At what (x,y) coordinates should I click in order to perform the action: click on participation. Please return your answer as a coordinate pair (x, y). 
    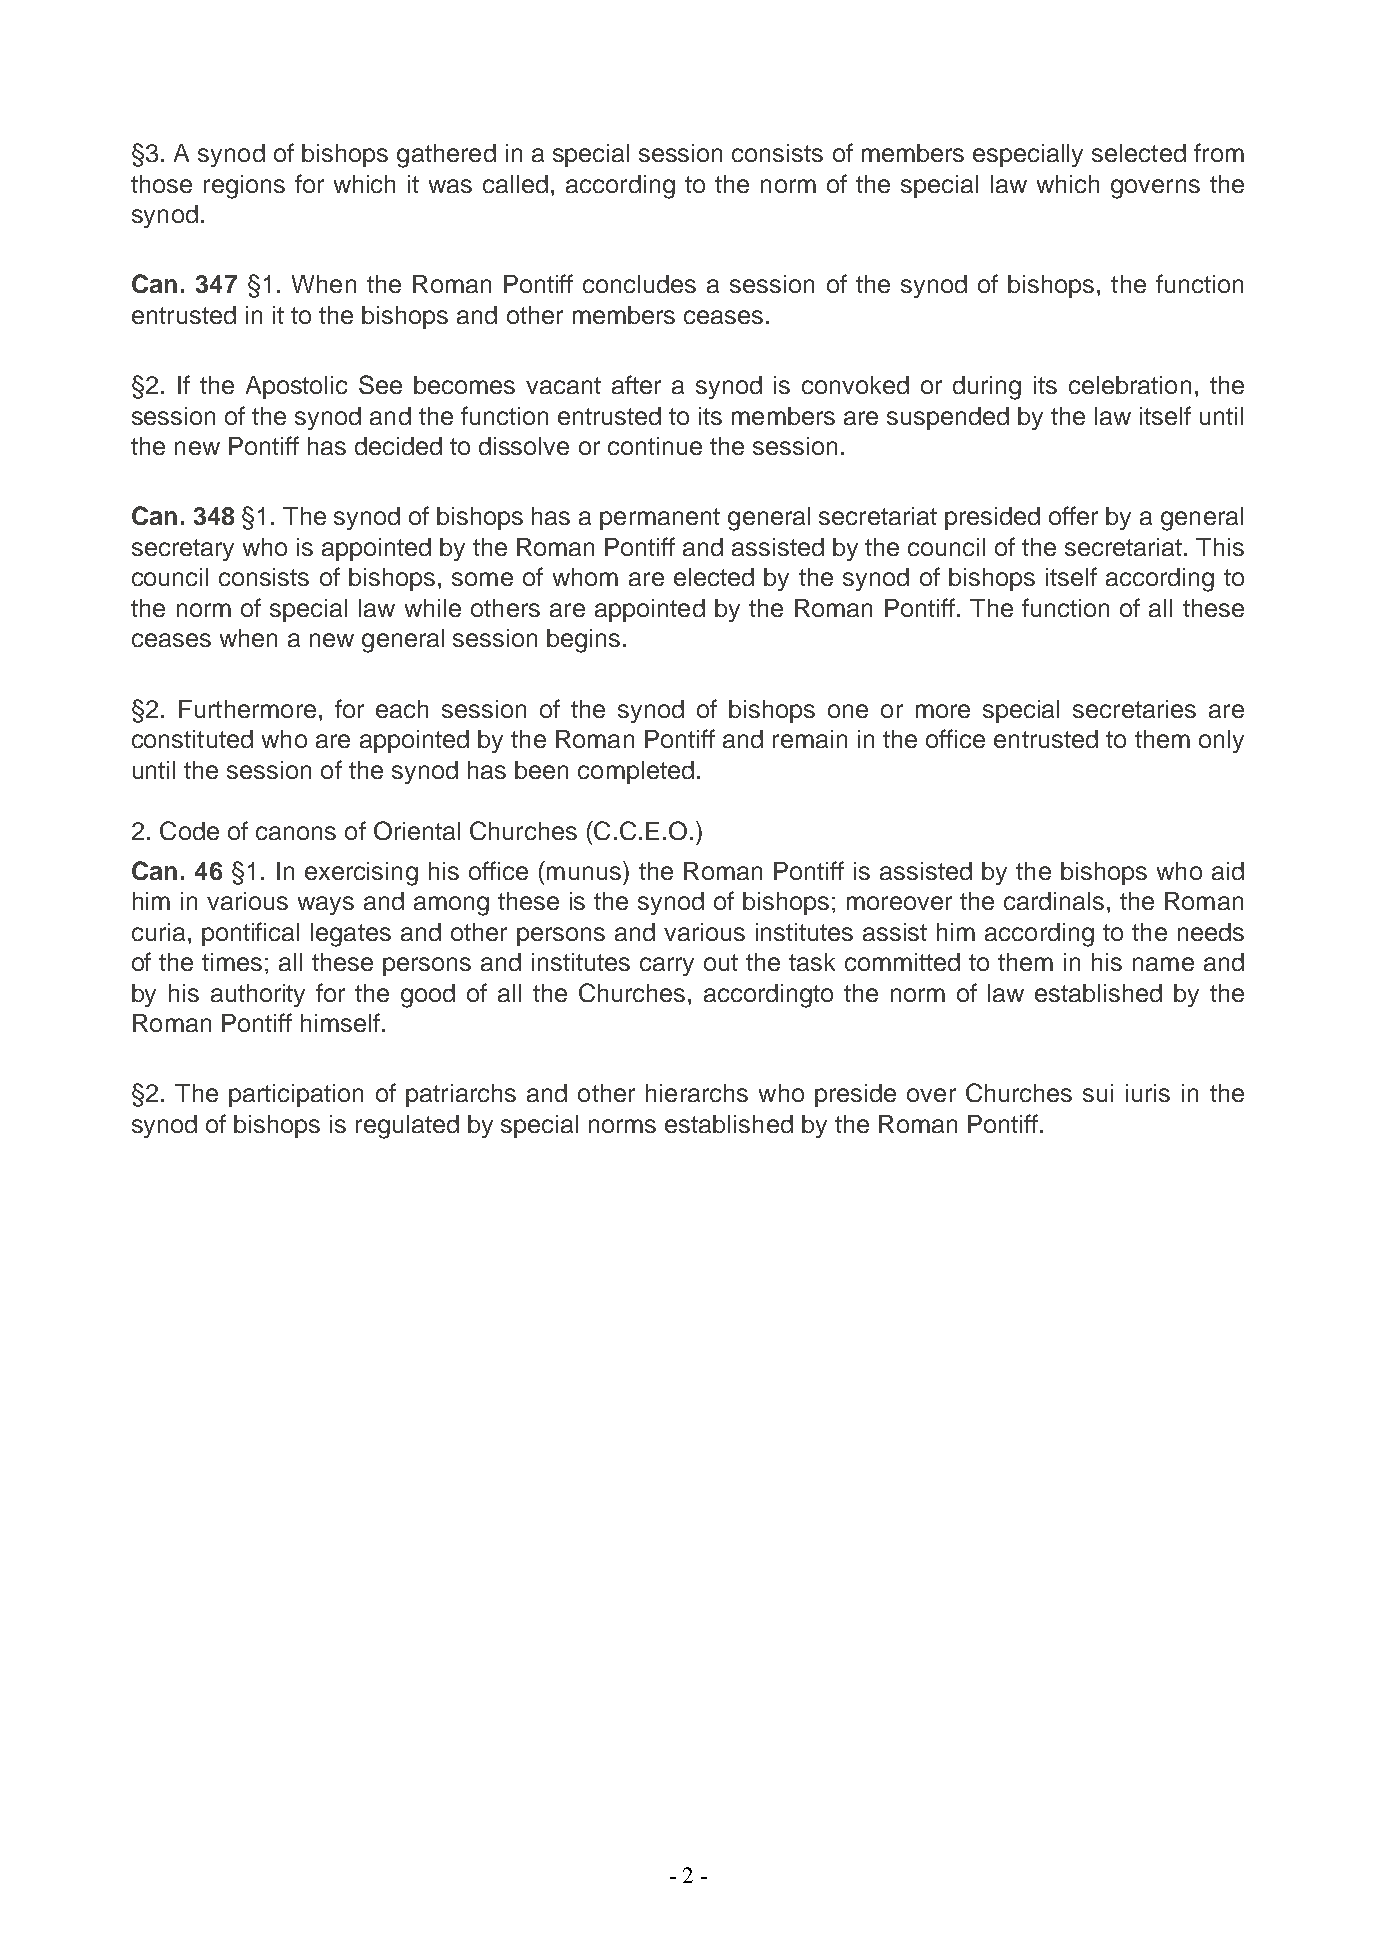
    Looking at the image, I should click on (296, 1095).
